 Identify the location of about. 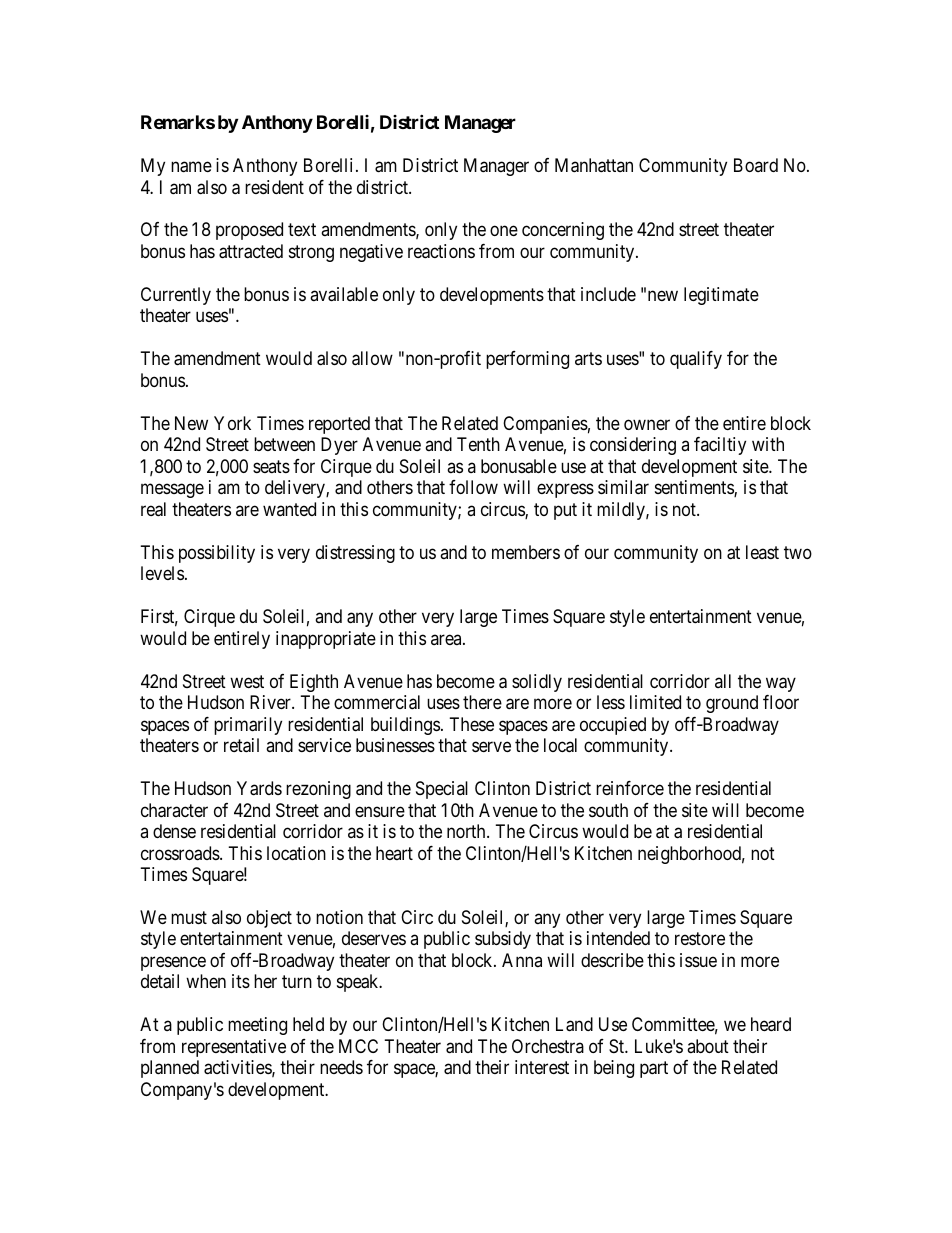
(708, 1046).
